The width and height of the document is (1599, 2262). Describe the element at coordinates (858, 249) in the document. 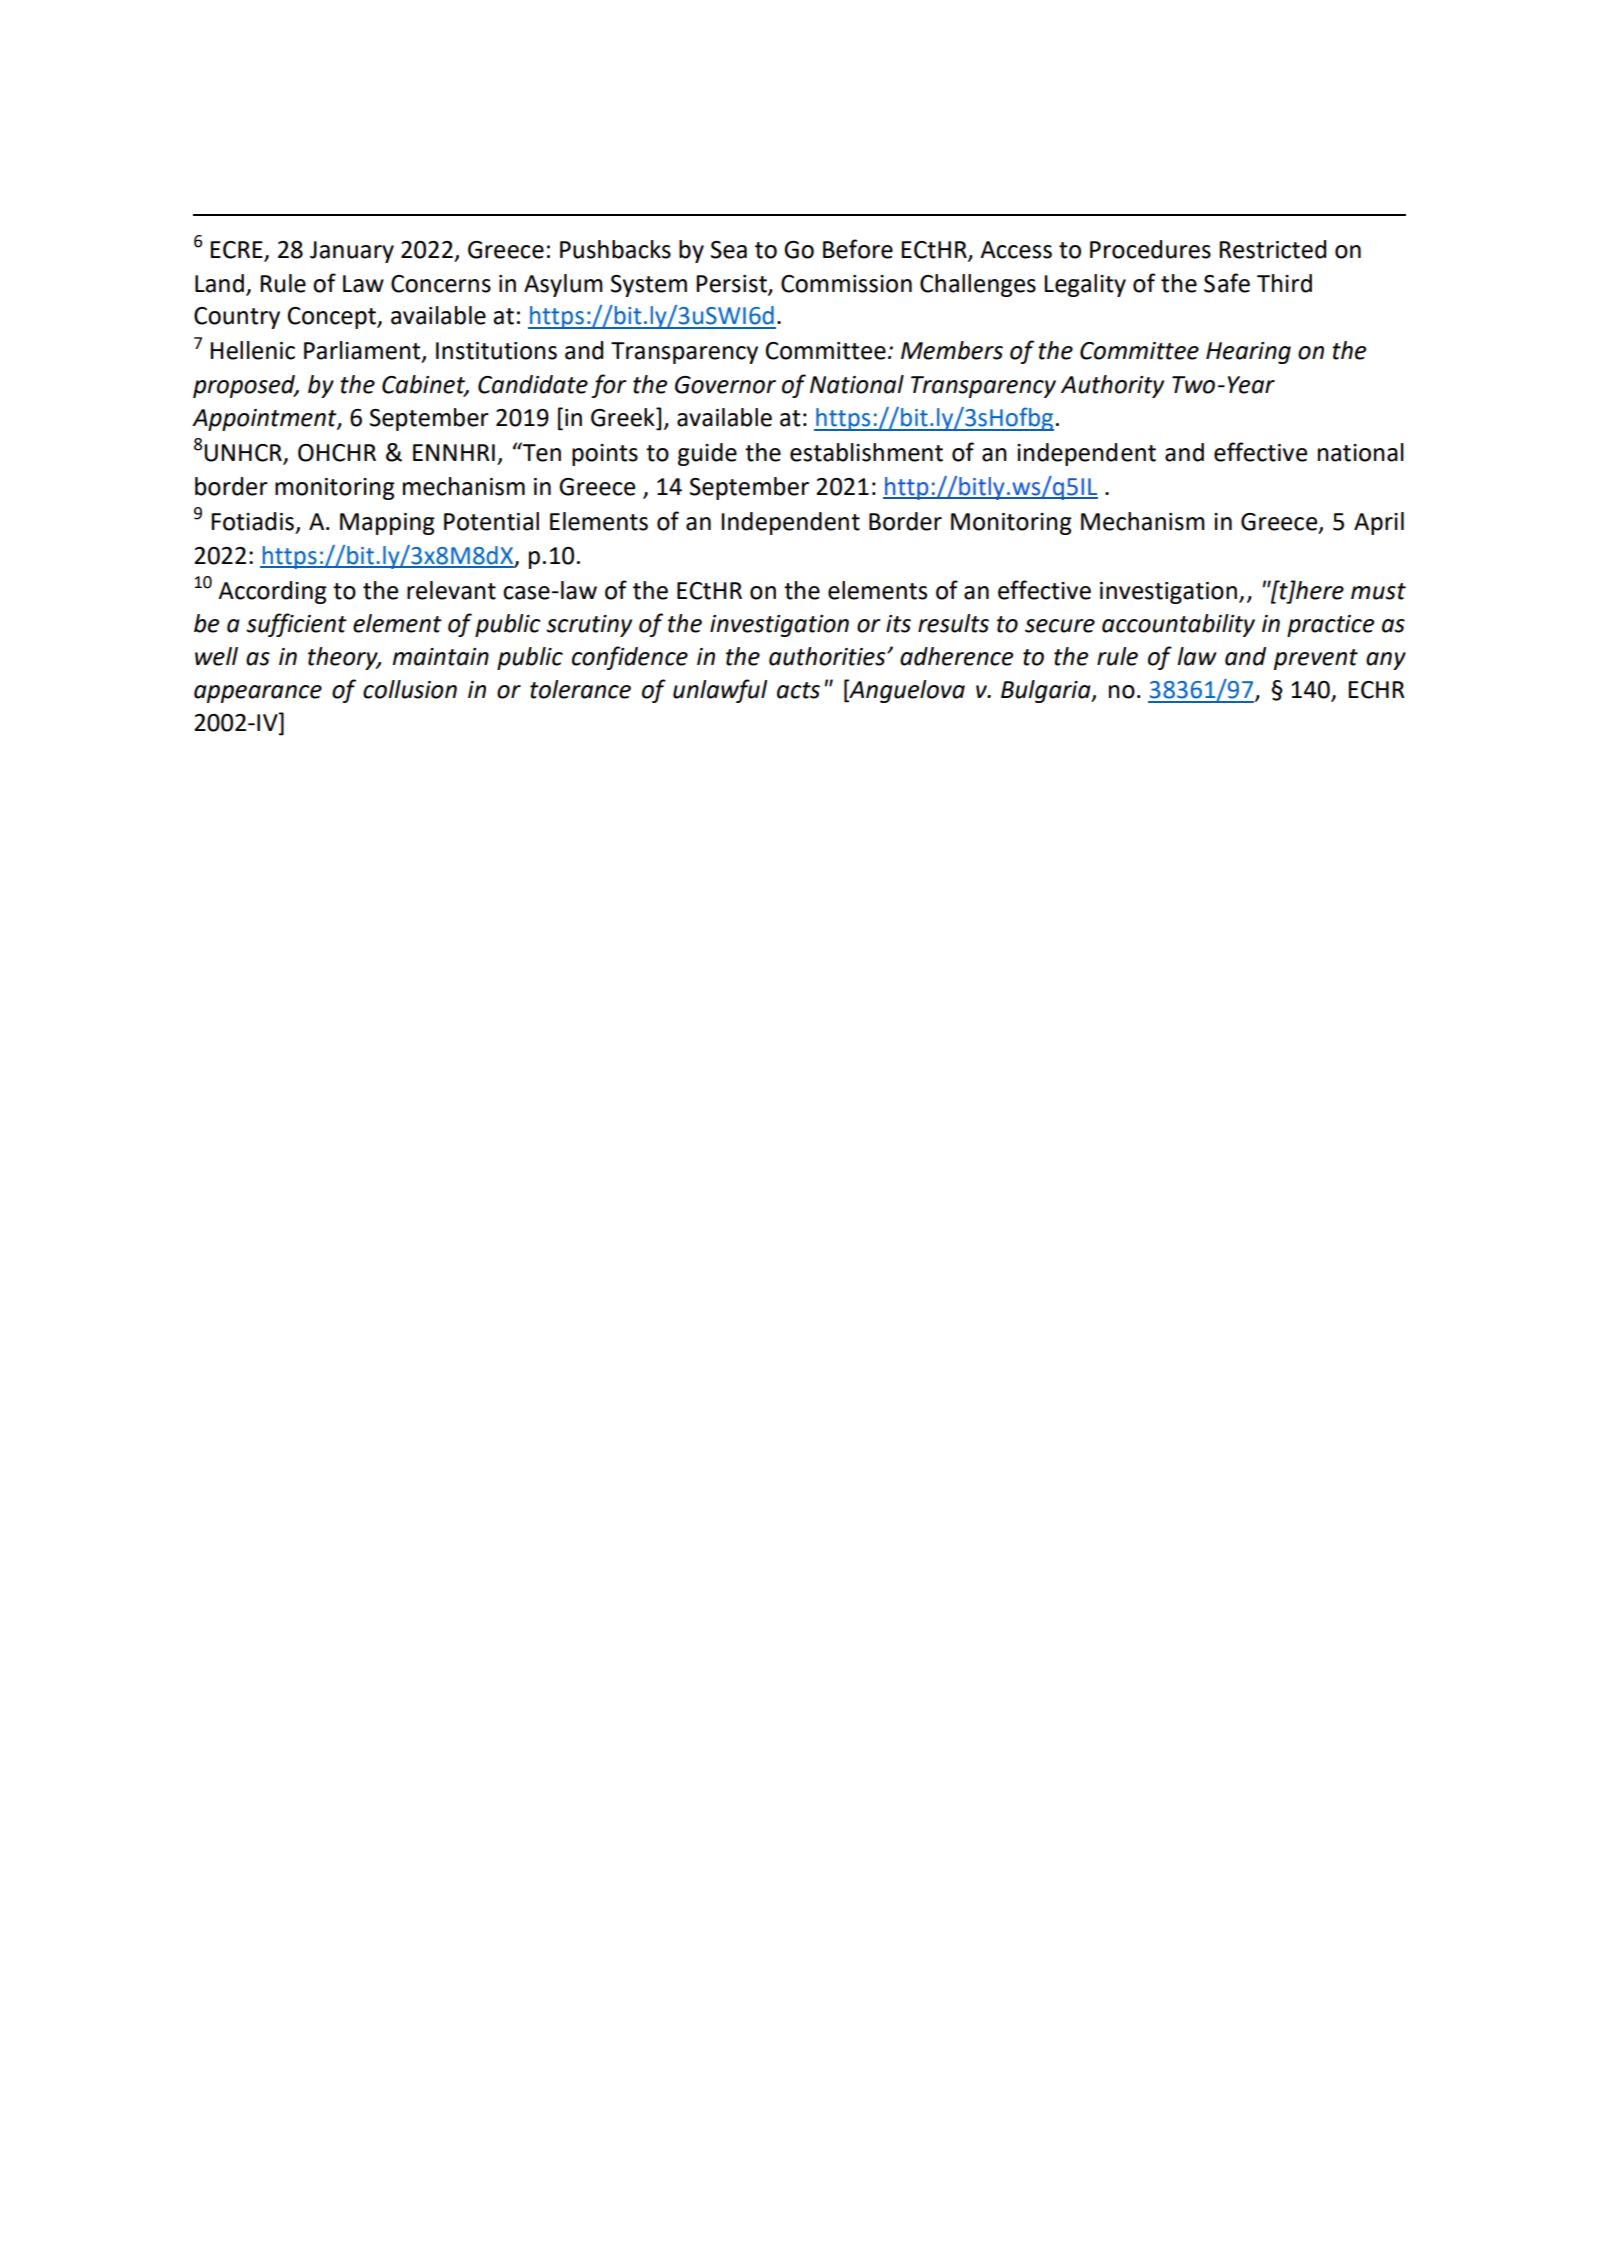

I see `Before` at that location.
